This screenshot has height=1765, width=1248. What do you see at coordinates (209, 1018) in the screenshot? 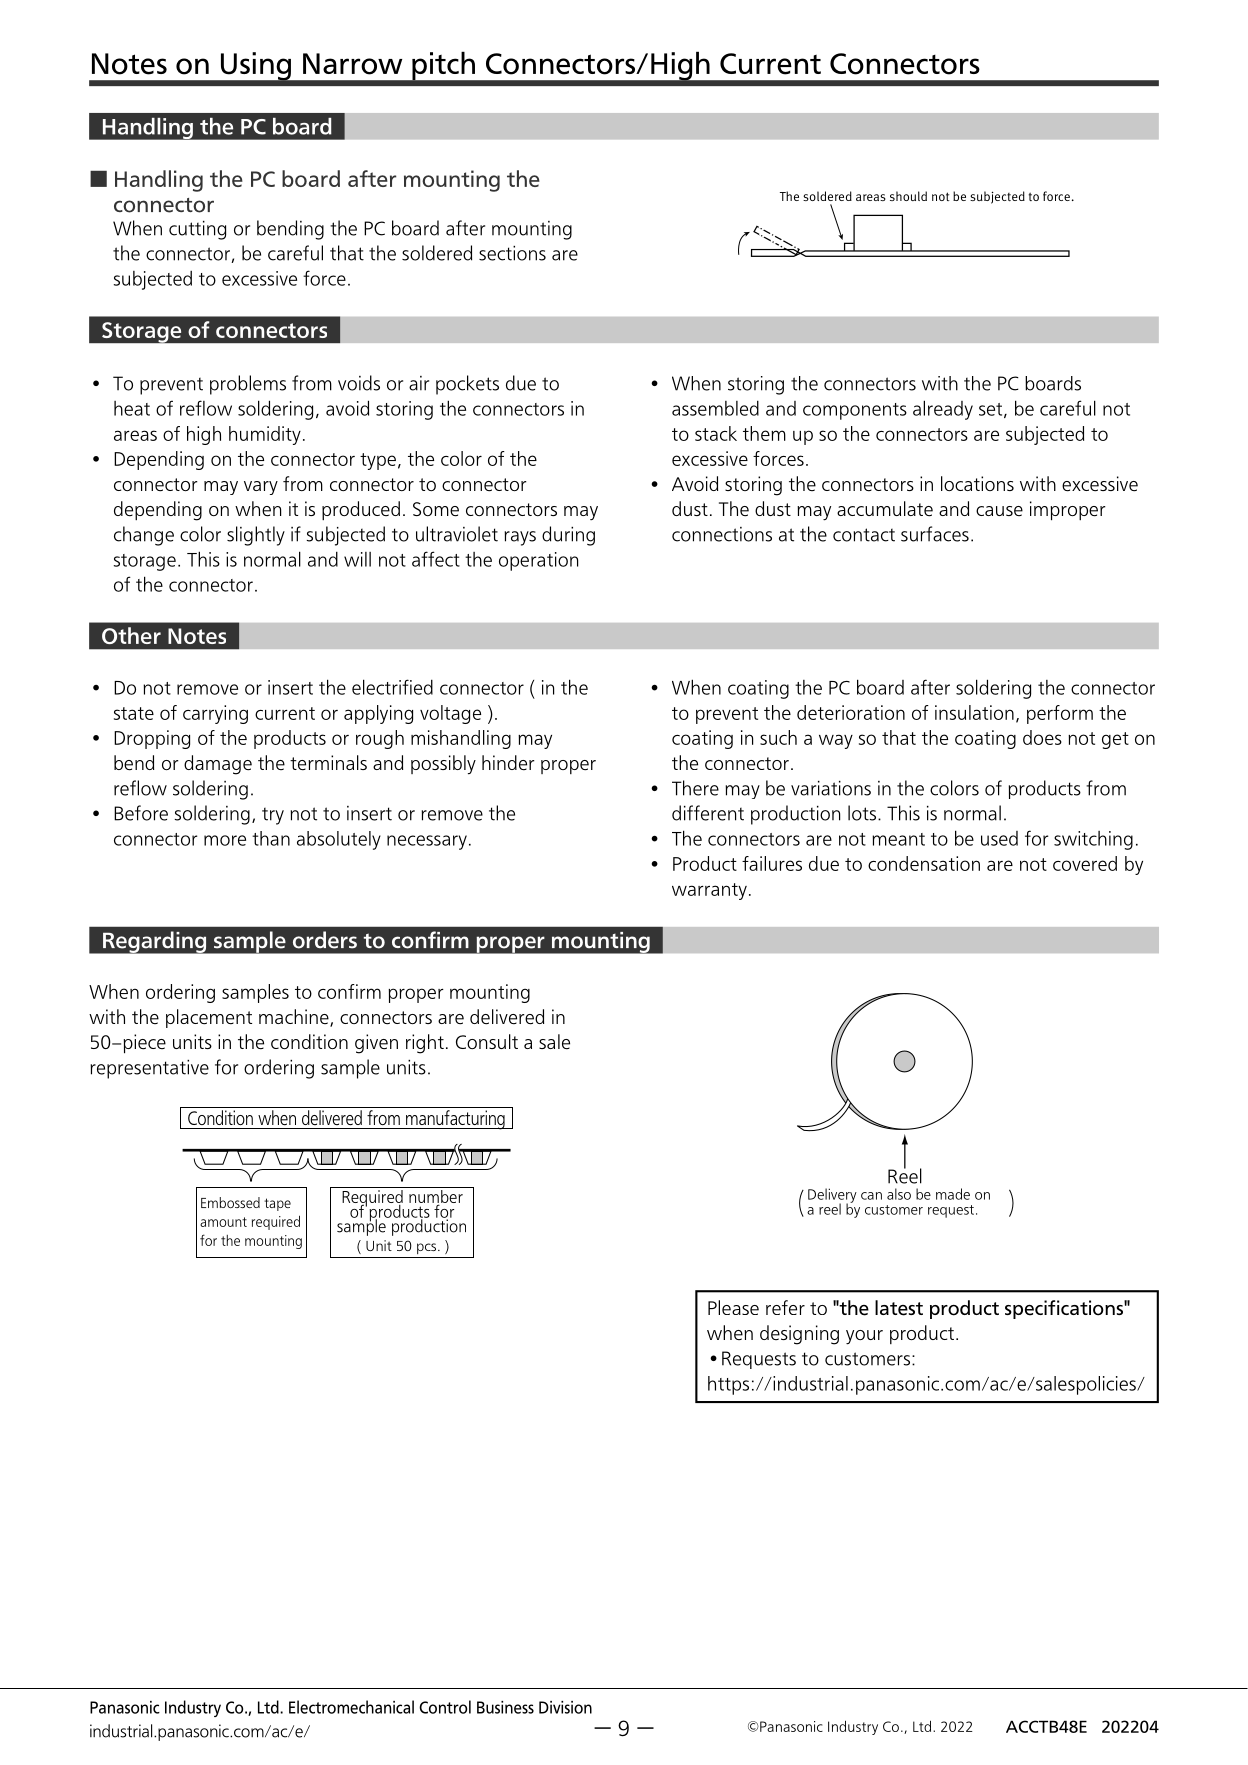
I see `placement` at bounding box center [209, 1018].
